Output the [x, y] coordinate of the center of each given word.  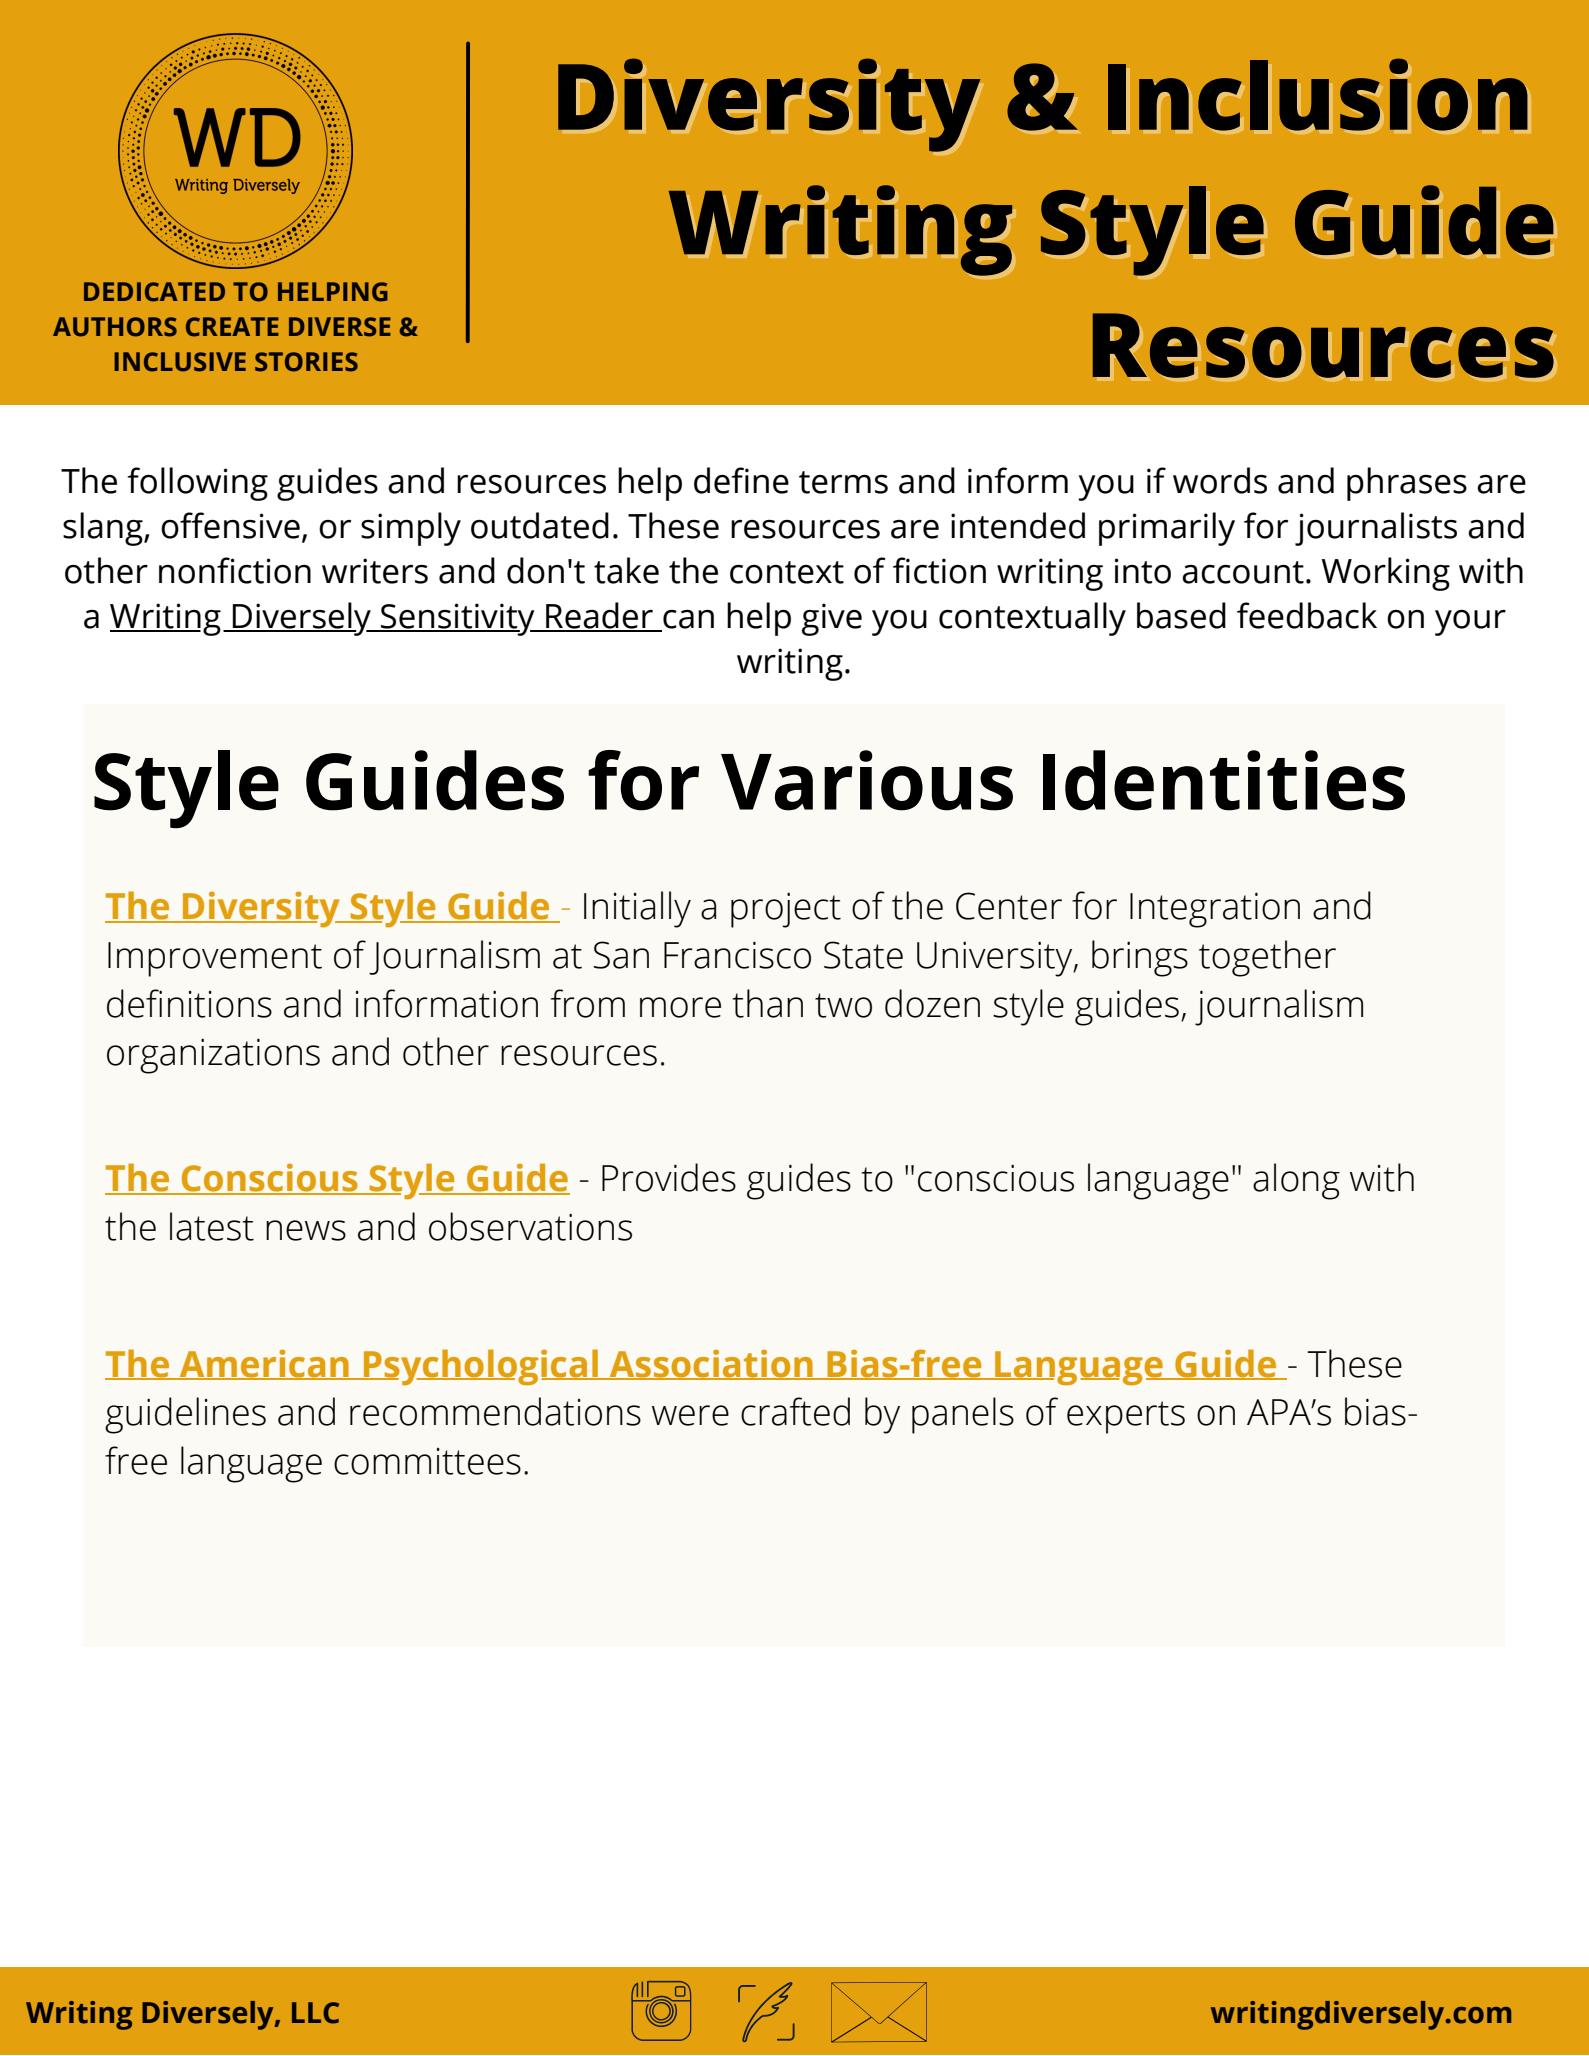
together [1267, 958]
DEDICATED [154, 292]
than [768, 1003]
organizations [213, 1056]
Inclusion [1317, 94]
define [741, 480]
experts [1126, 1417]
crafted [795, 1411]
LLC [315, 2013]
